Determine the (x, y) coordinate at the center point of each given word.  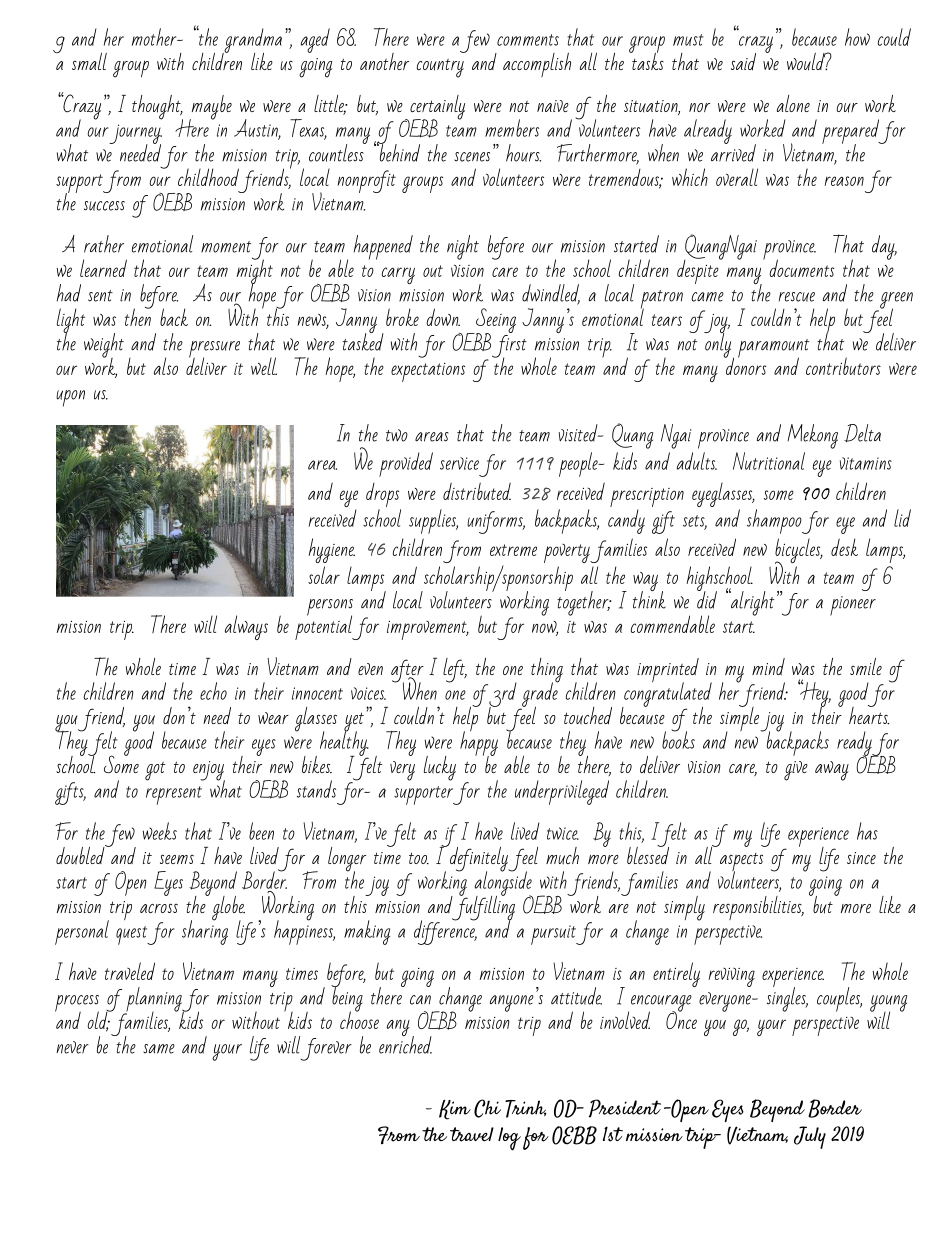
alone (793, 103)
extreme (513, 550)
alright (751, 602)
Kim (455, 1110)
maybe (210, 108)
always (246, 627)
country (440, 68)
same (159, 1049)
